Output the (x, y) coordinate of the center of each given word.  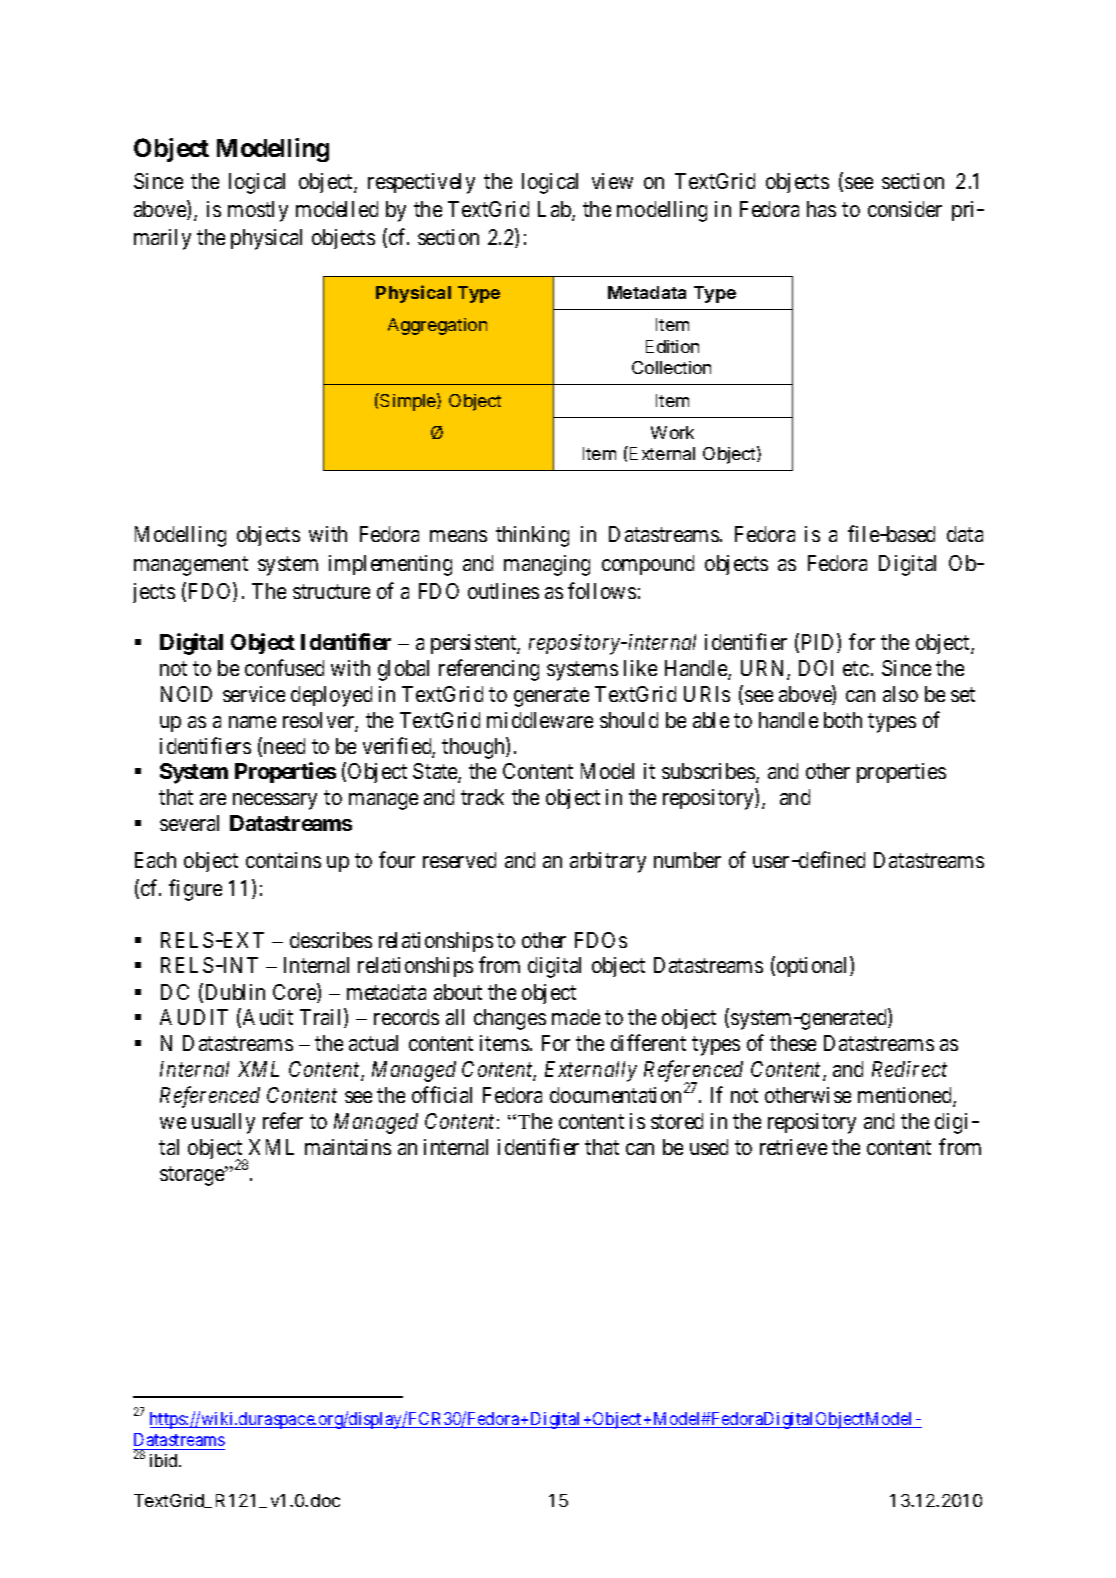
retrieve (793, 1147)
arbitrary (608, 862)
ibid (165, 1460)
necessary (275, 801)
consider (905, 209)
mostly (258, 211)
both (843, 720)
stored (677, 1121)
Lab (555, 210)
